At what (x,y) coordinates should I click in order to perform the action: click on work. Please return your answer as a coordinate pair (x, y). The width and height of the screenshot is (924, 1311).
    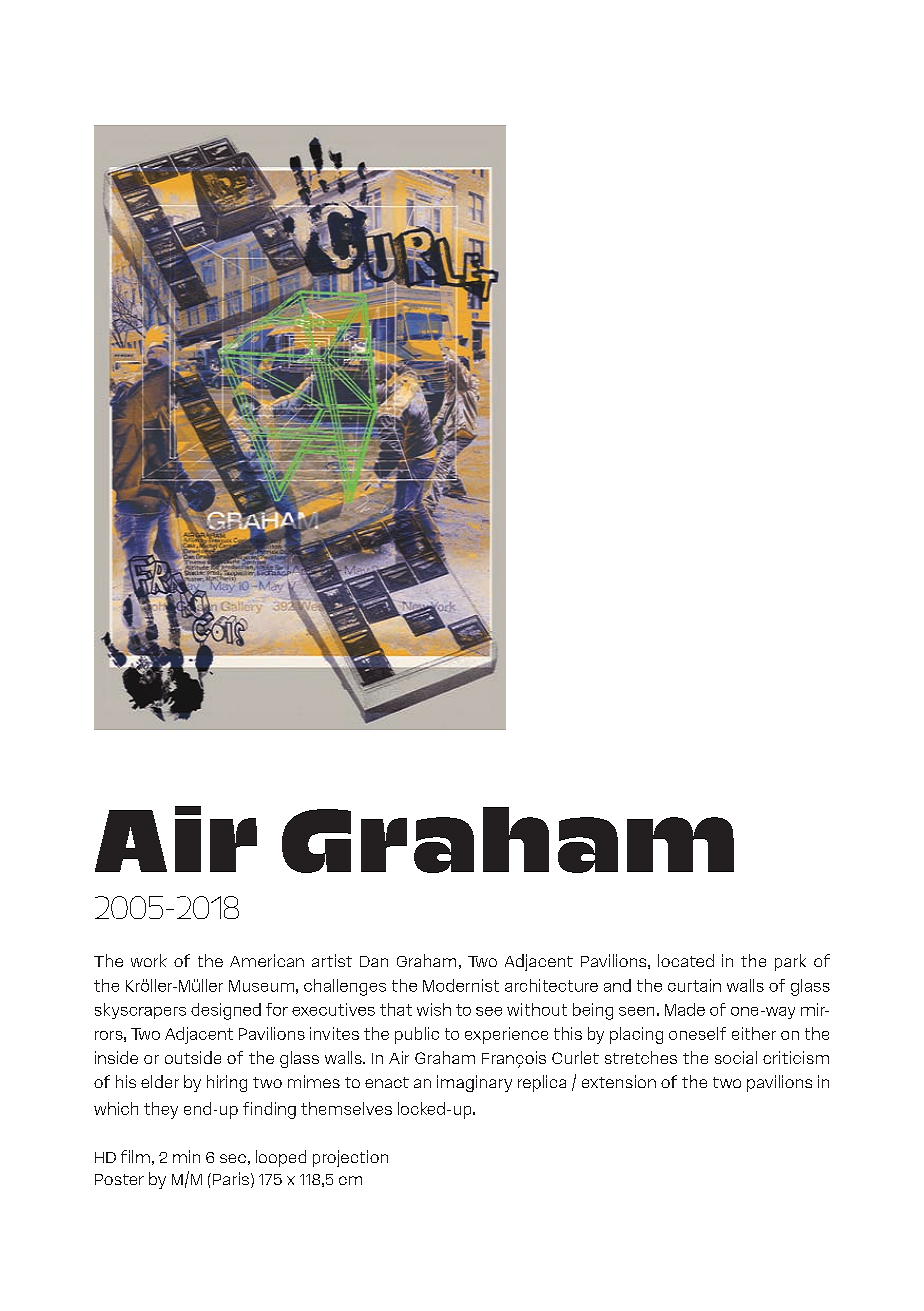
    Looking at the image, I should click on (149, 960).
